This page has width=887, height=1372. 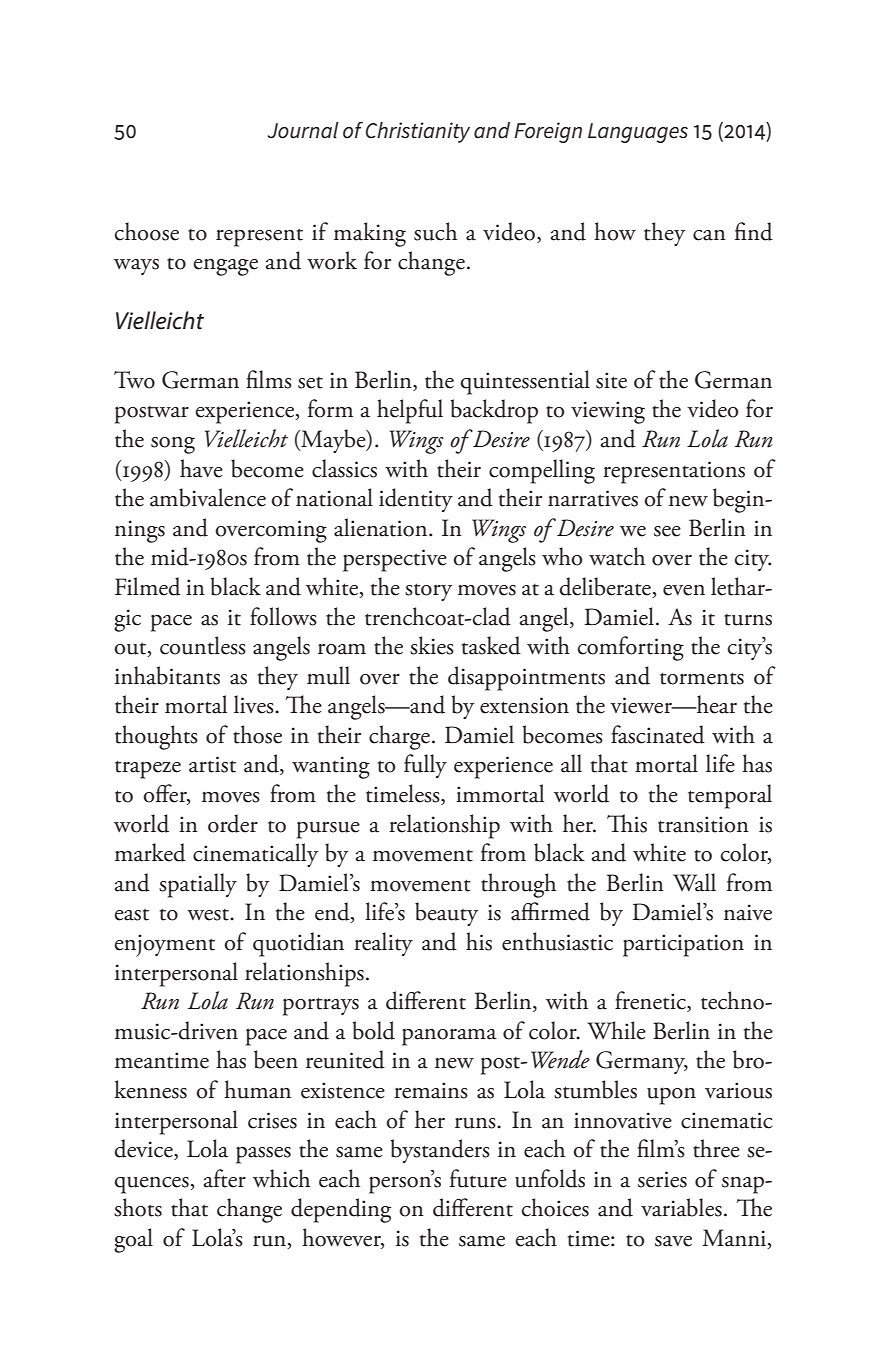 I want to click on goal, so click(x=133, y=1240).
